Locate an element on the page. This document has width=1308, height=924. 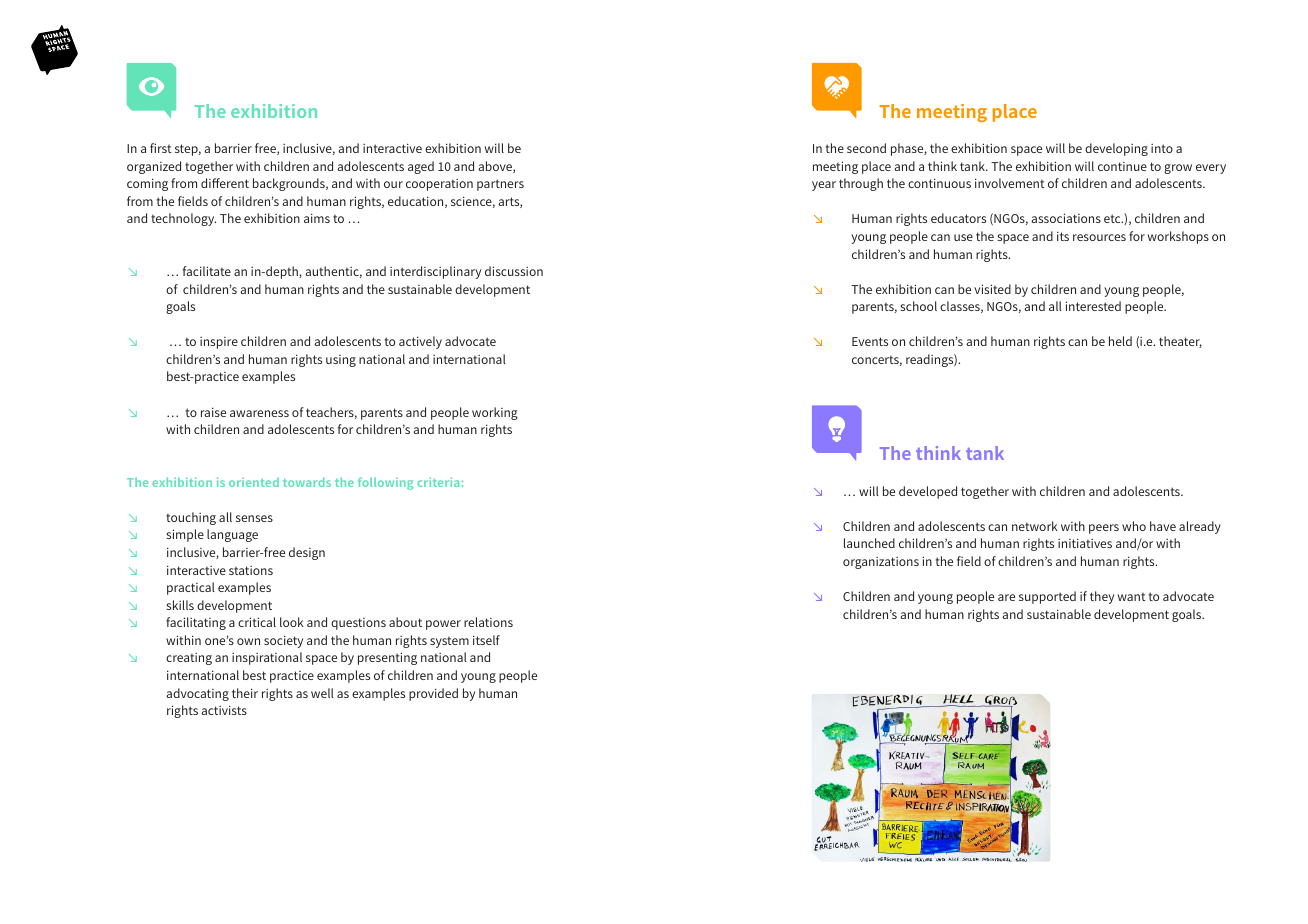
held is located at coordinates (1120, 341).
